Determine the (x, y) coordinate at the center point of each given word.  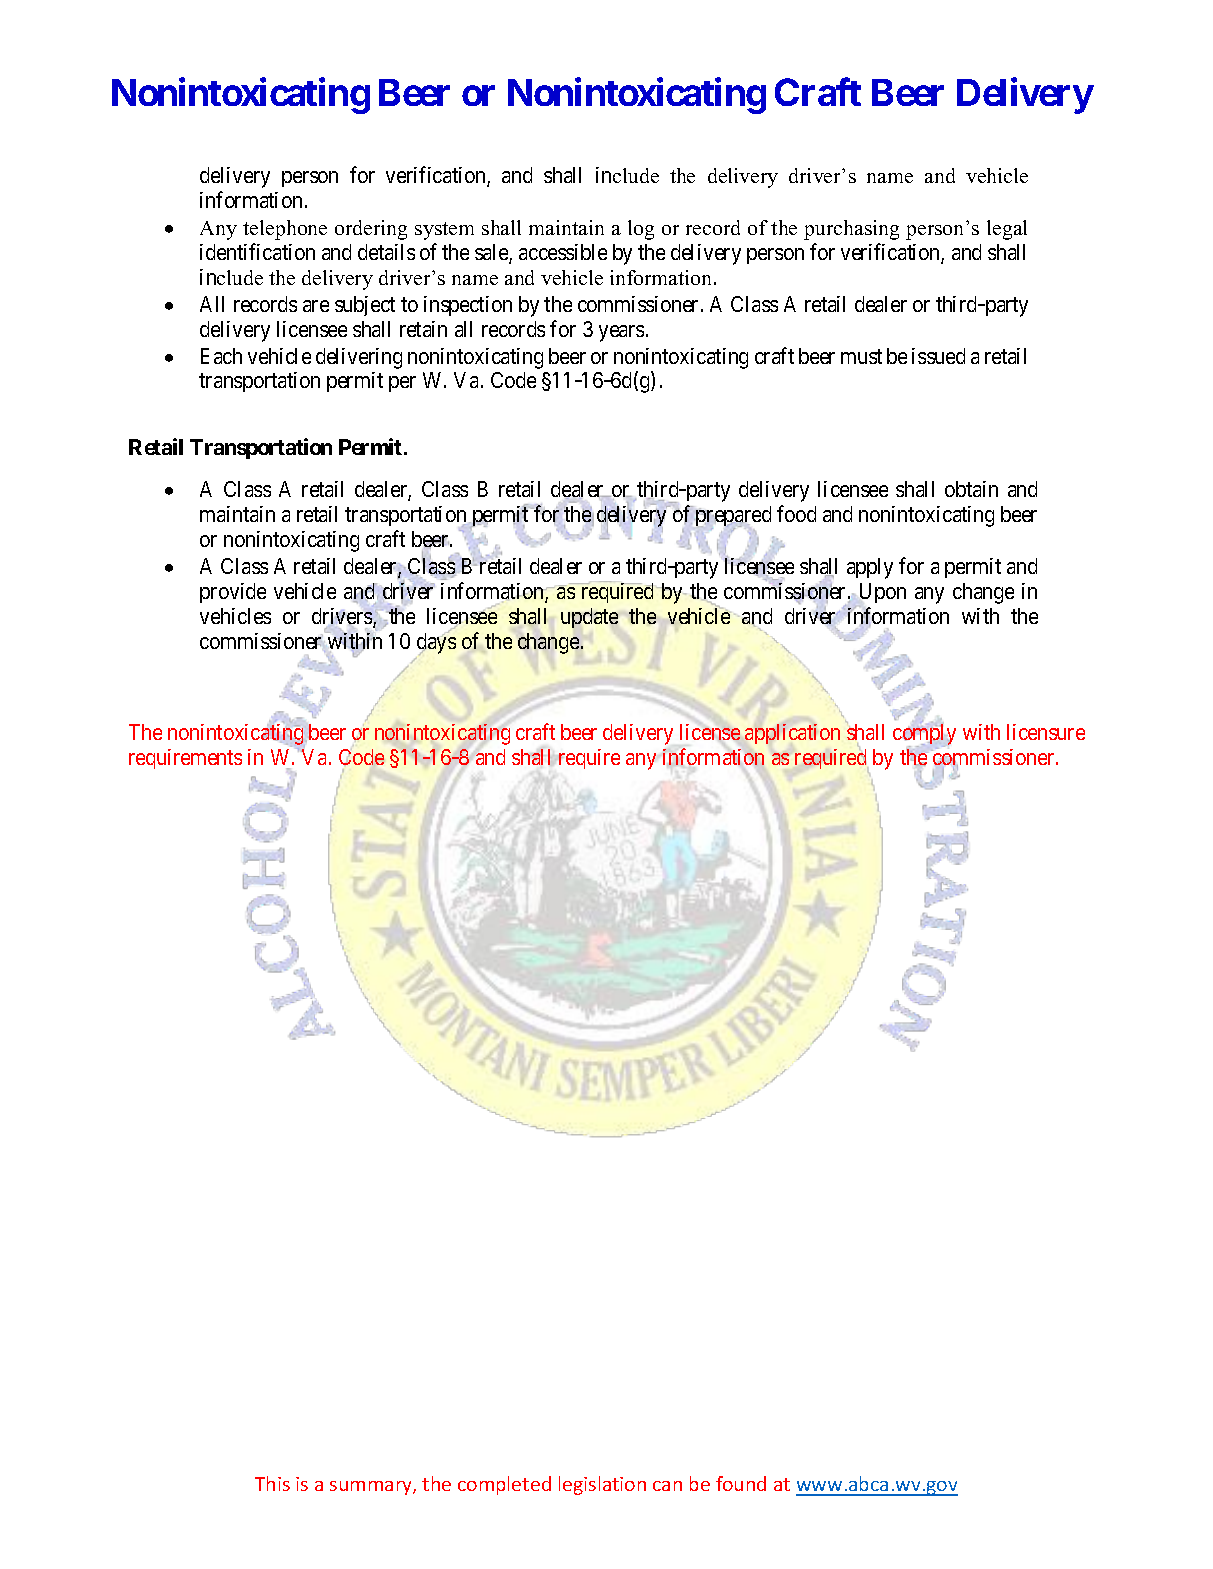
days (436, 644)
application (792, 734)
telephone (285, 230)
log (641, 230)
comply (924, 735)
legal (1007, 230)
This (272, 1483)
